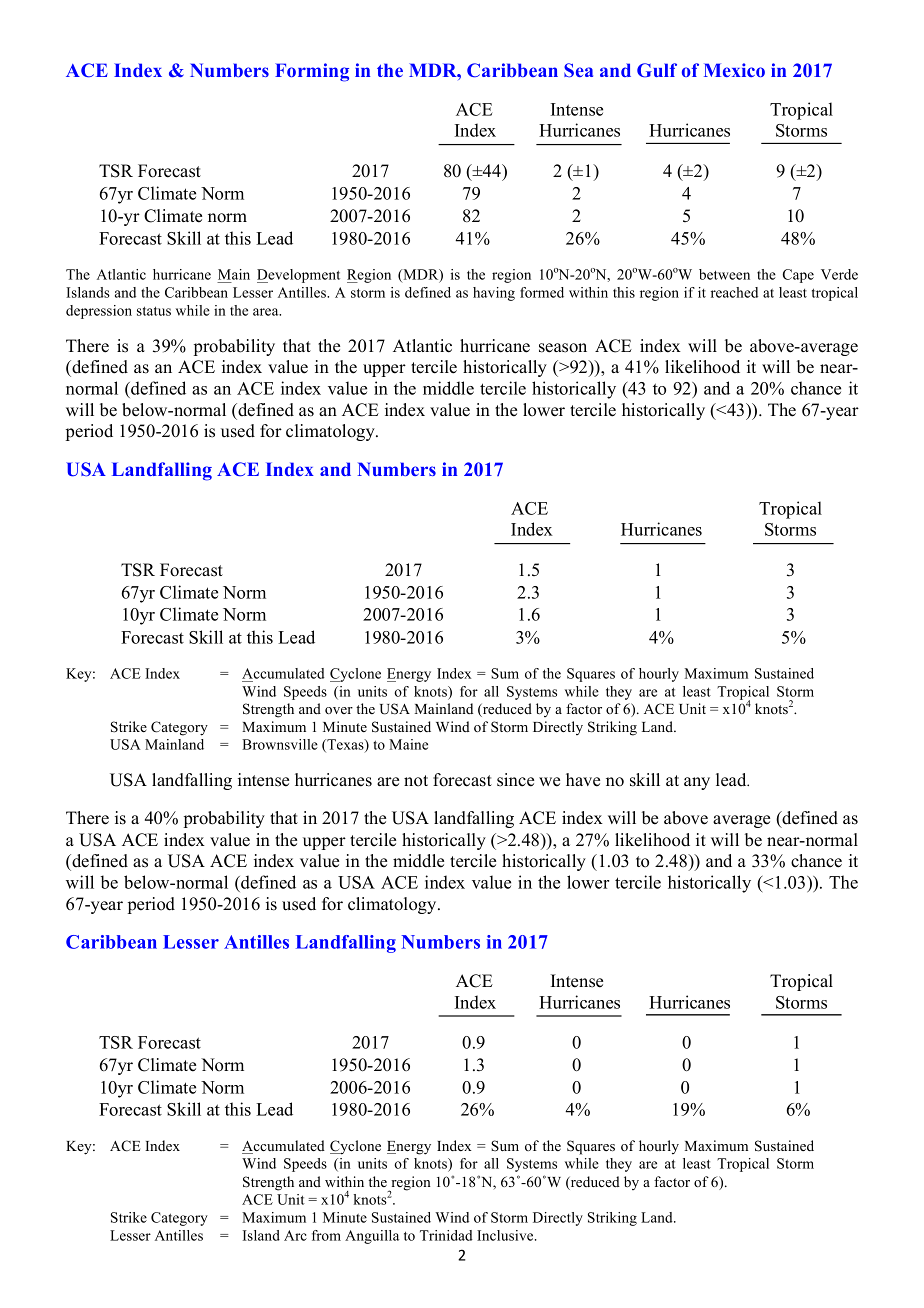  What do you see at coordinates (734, 292) in the page?
I see `reached` at bounding box center [734, 292].
